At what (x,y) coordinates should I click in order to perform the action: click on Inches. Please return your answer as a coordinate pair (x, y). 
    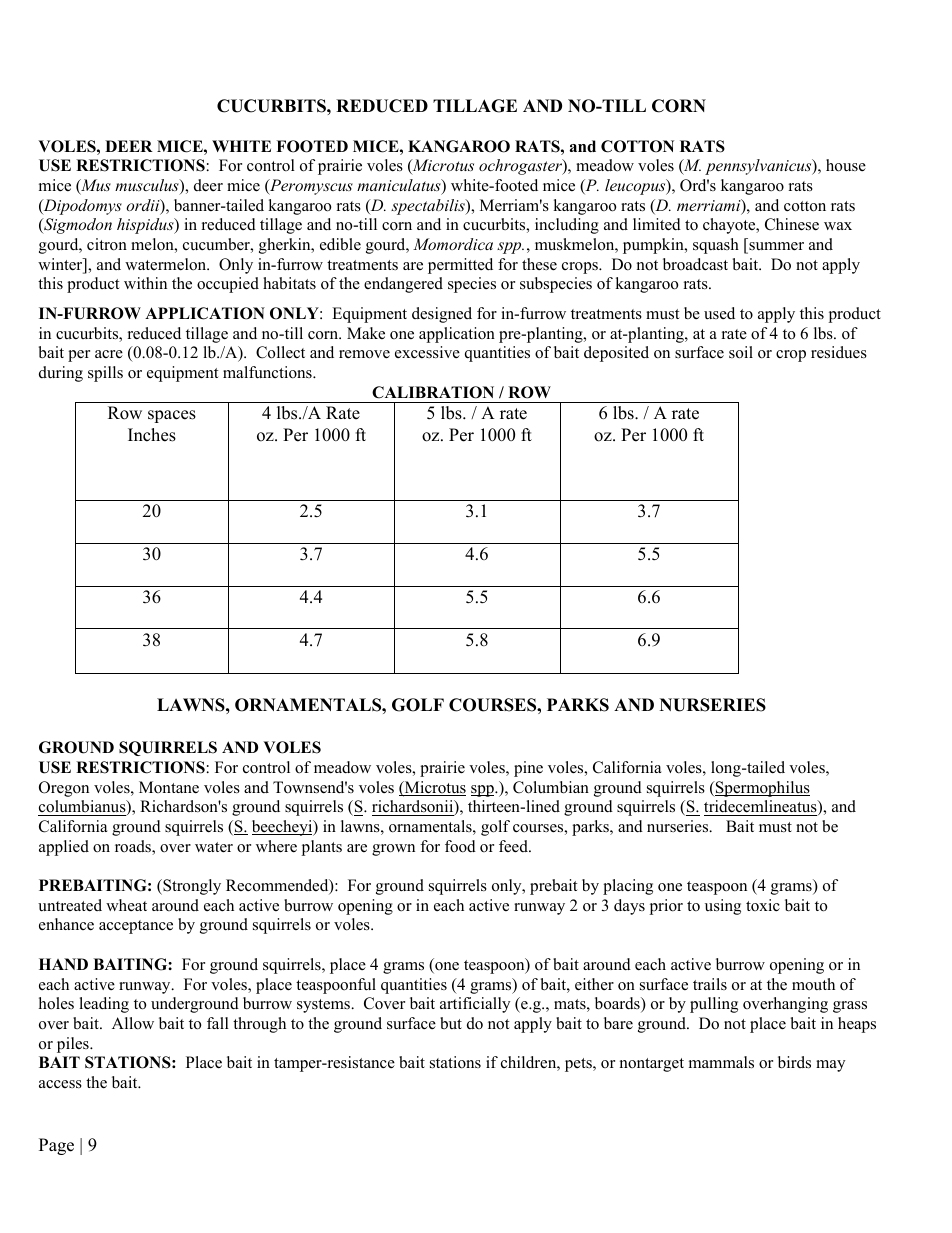
    Looking at the image, I should click on (152, 435).
